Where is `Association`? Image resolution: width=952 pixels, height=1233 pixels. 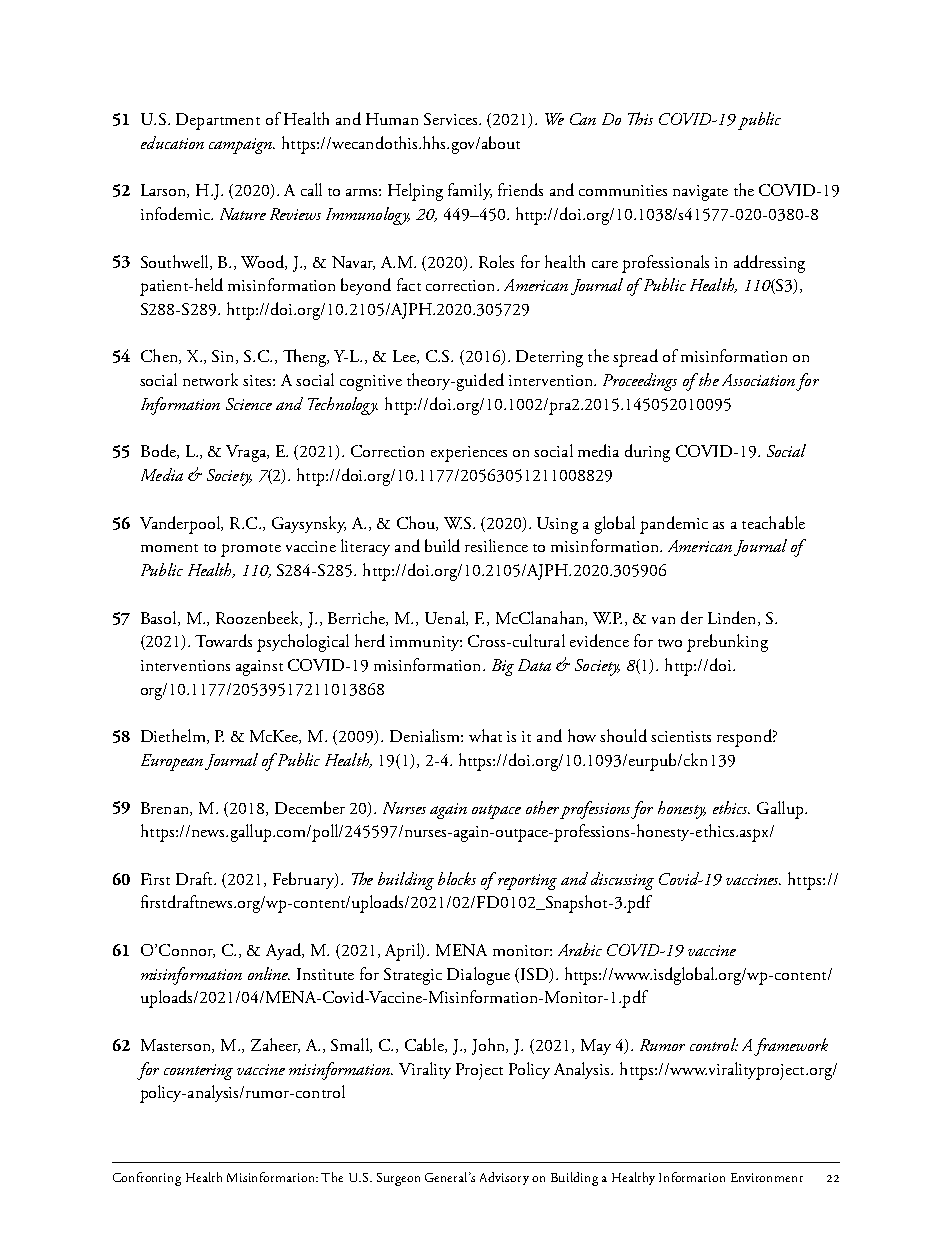 Association is located at coordinates (758, 380).
